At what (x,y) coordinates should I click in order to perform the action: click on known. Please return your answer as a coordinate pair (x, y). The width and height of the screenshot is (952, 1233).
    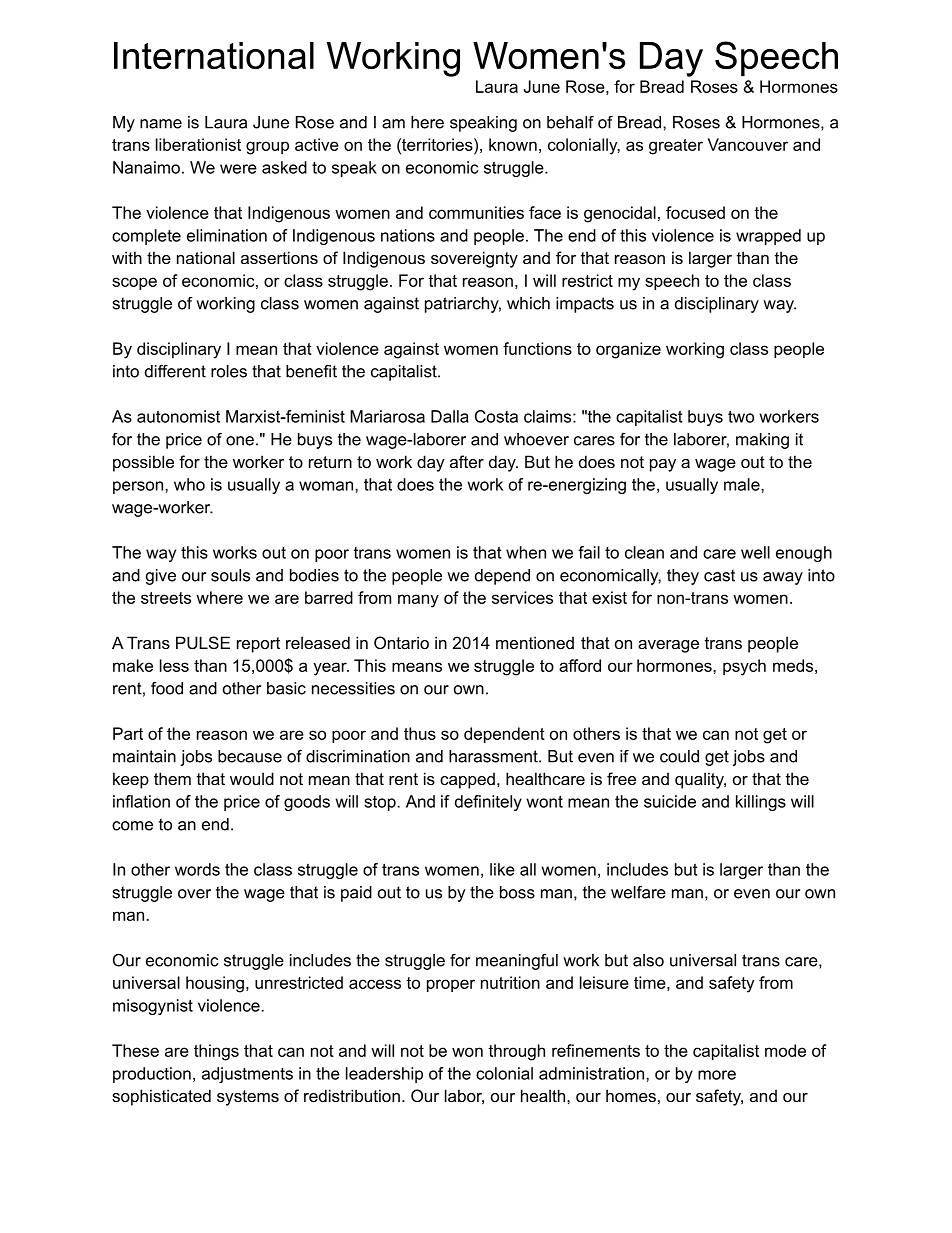
    Looking at the image, I should click on (513, 144).
